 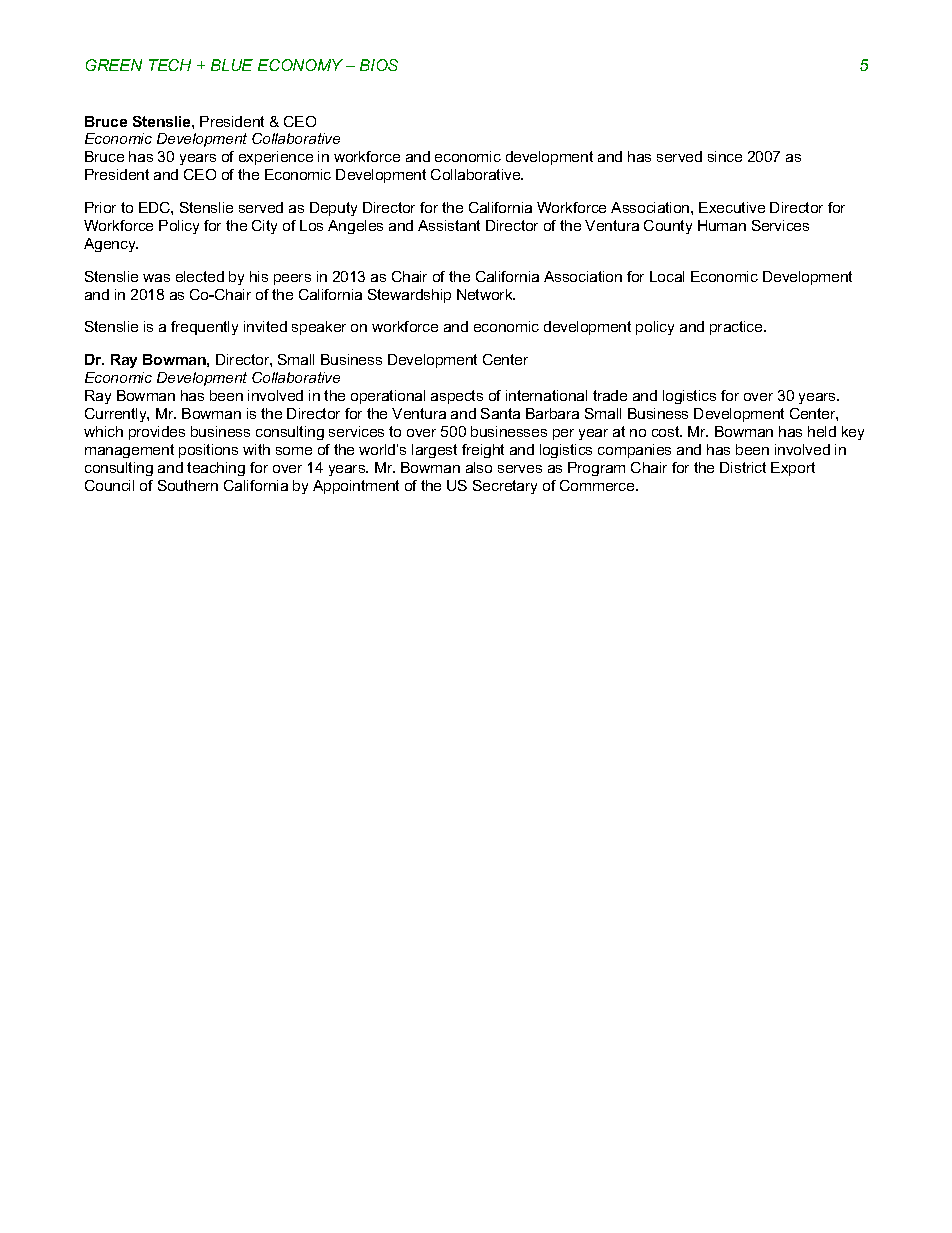 What do you see at coordinates (204, 328) in the screenshot?
I see `frequently` at bounding box center [204, 328].
